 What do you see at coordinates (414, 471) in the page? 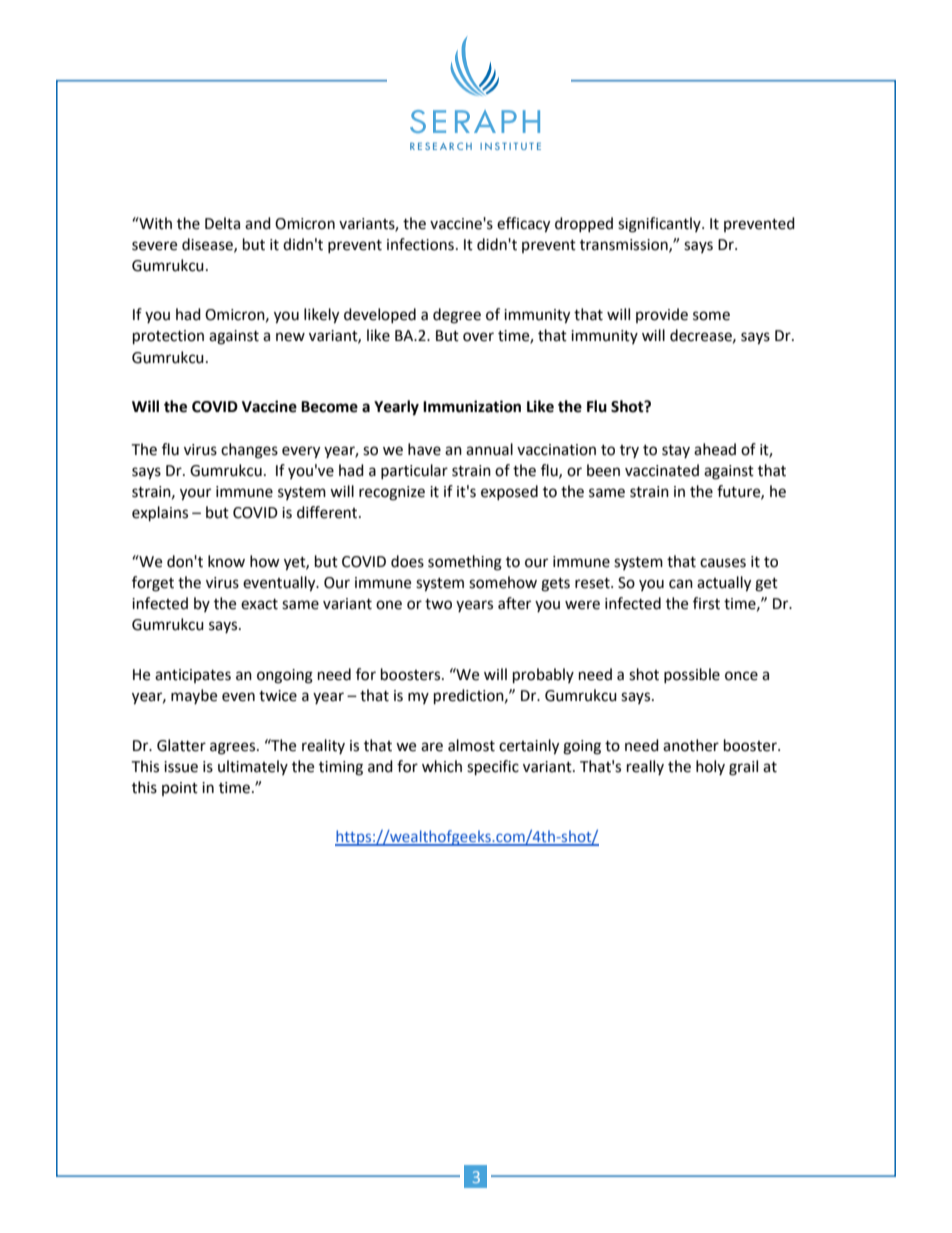
I see `particular` at bounding box center [414, 471].
